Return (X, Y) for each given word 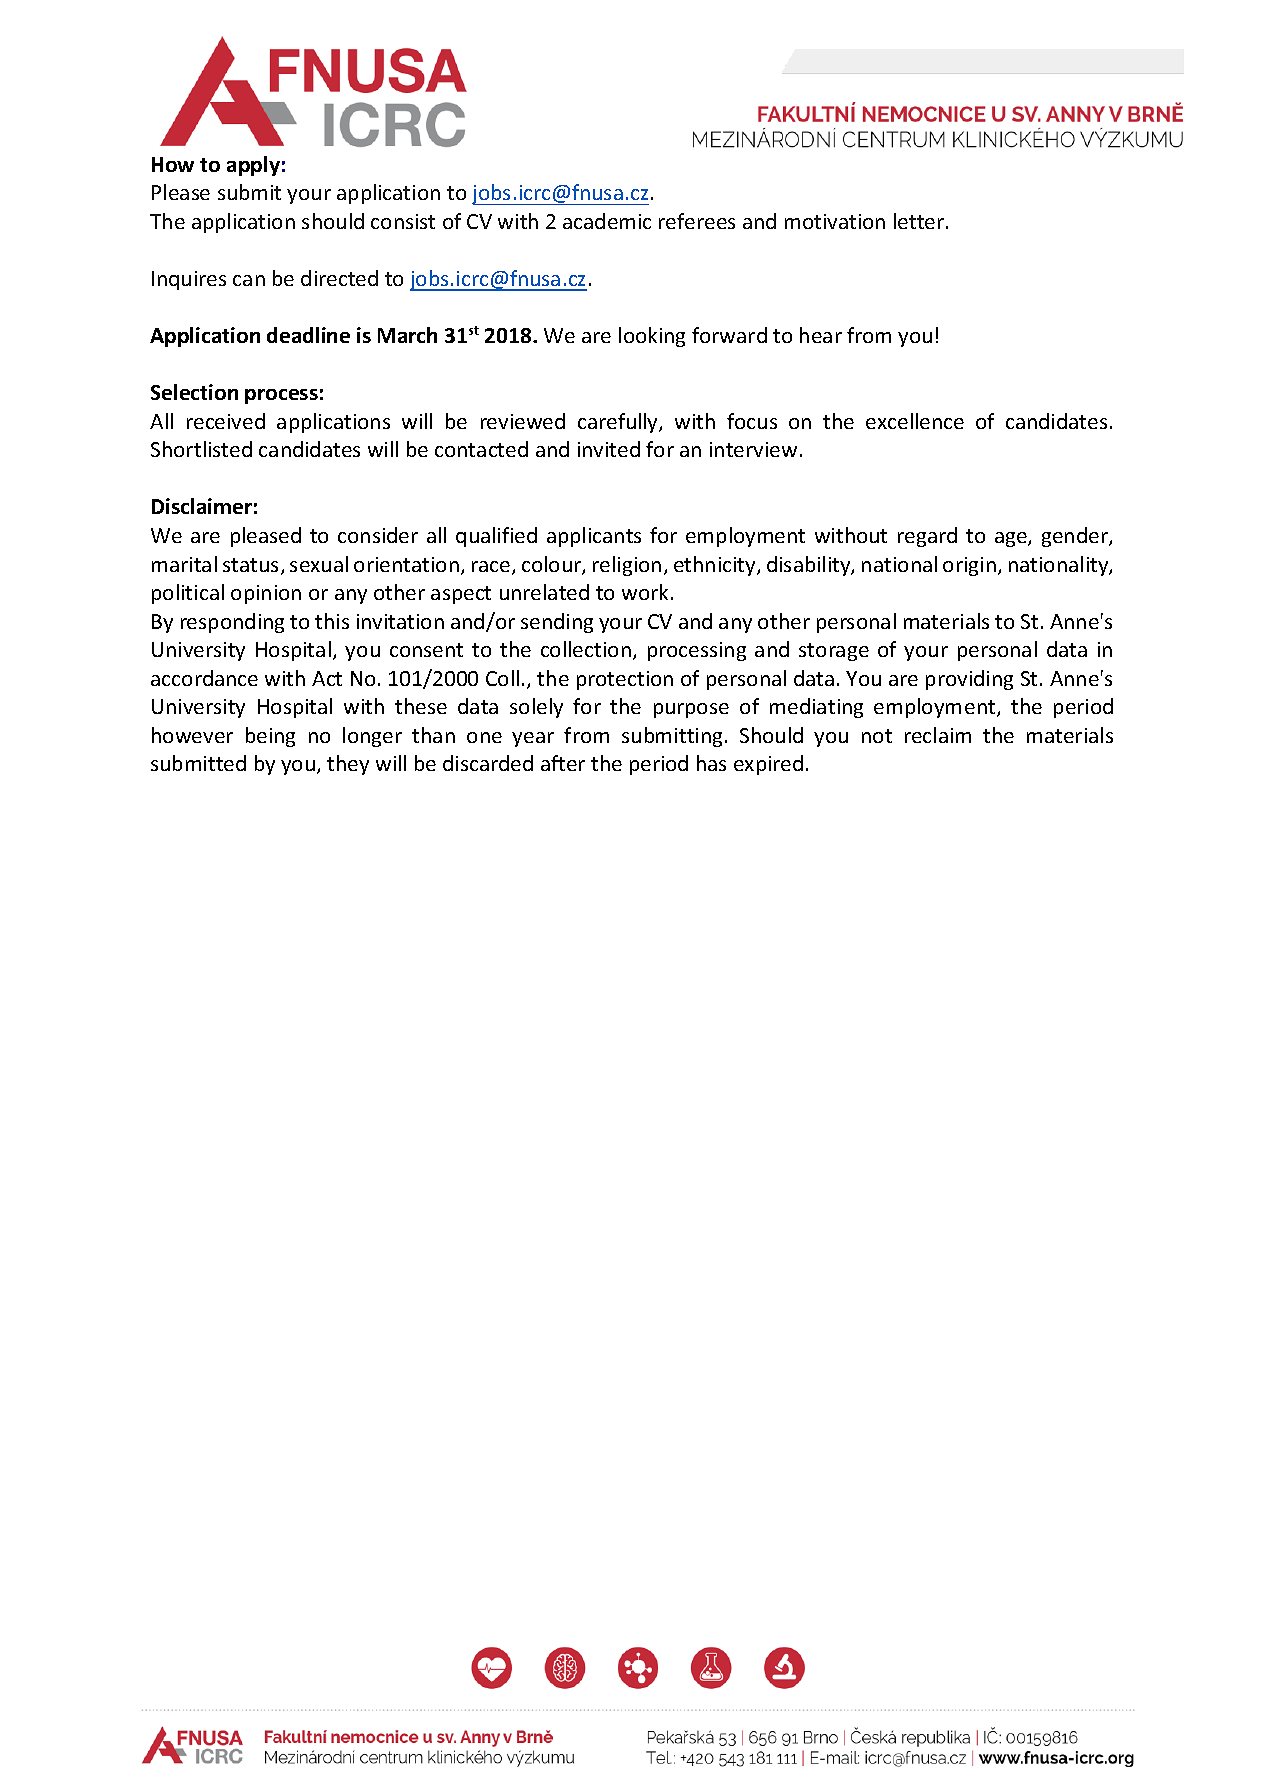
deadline (308, 335)
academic (607, 221)
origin (969, 566)
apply (253, 166)
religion (627, 566)
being (270, 737)
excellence (915, 421)
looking (652, 337)
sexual (319, 564)
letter (920, 221)
